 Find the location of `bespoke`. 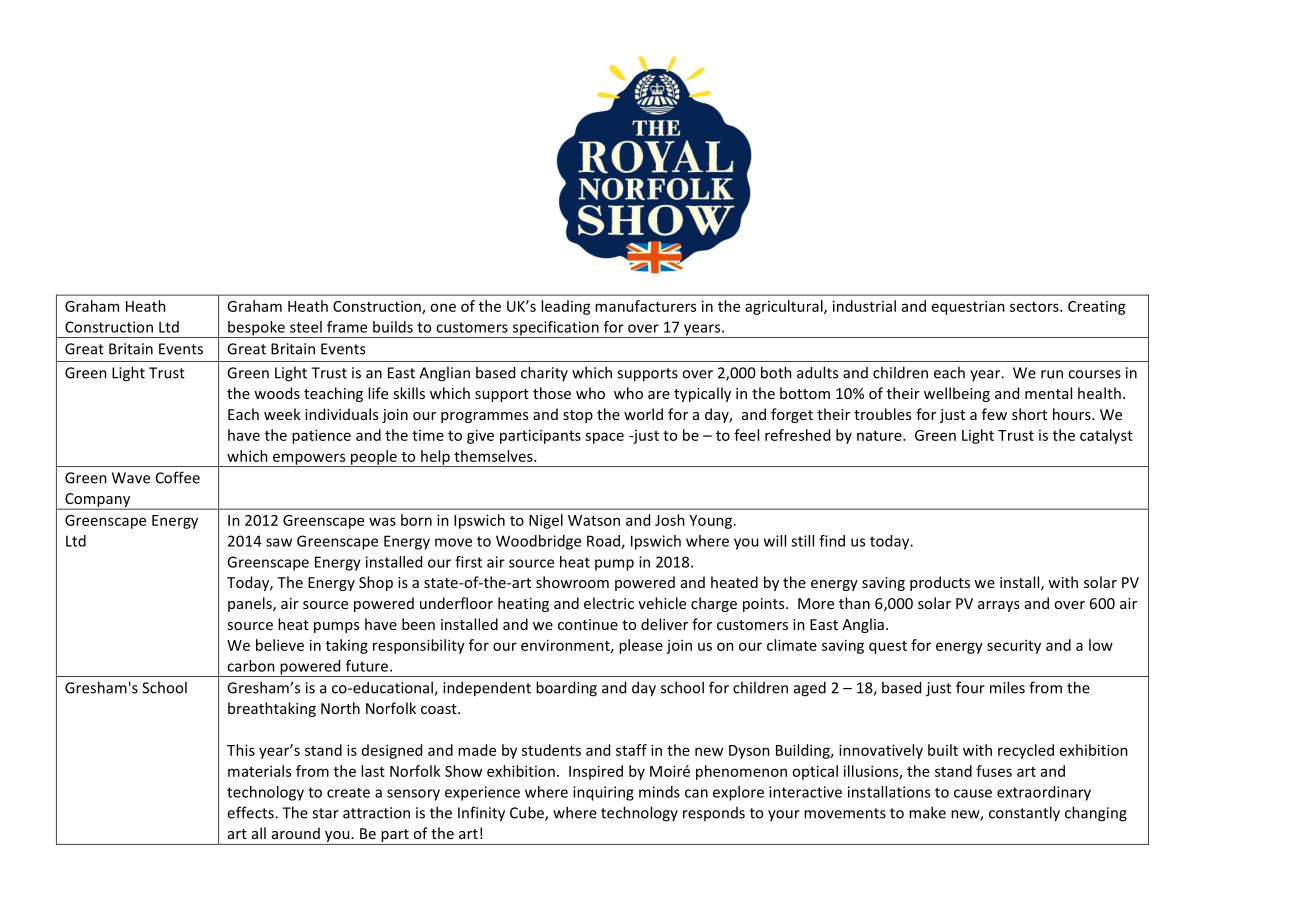

bespoke is located at coordinates (256, 329).
